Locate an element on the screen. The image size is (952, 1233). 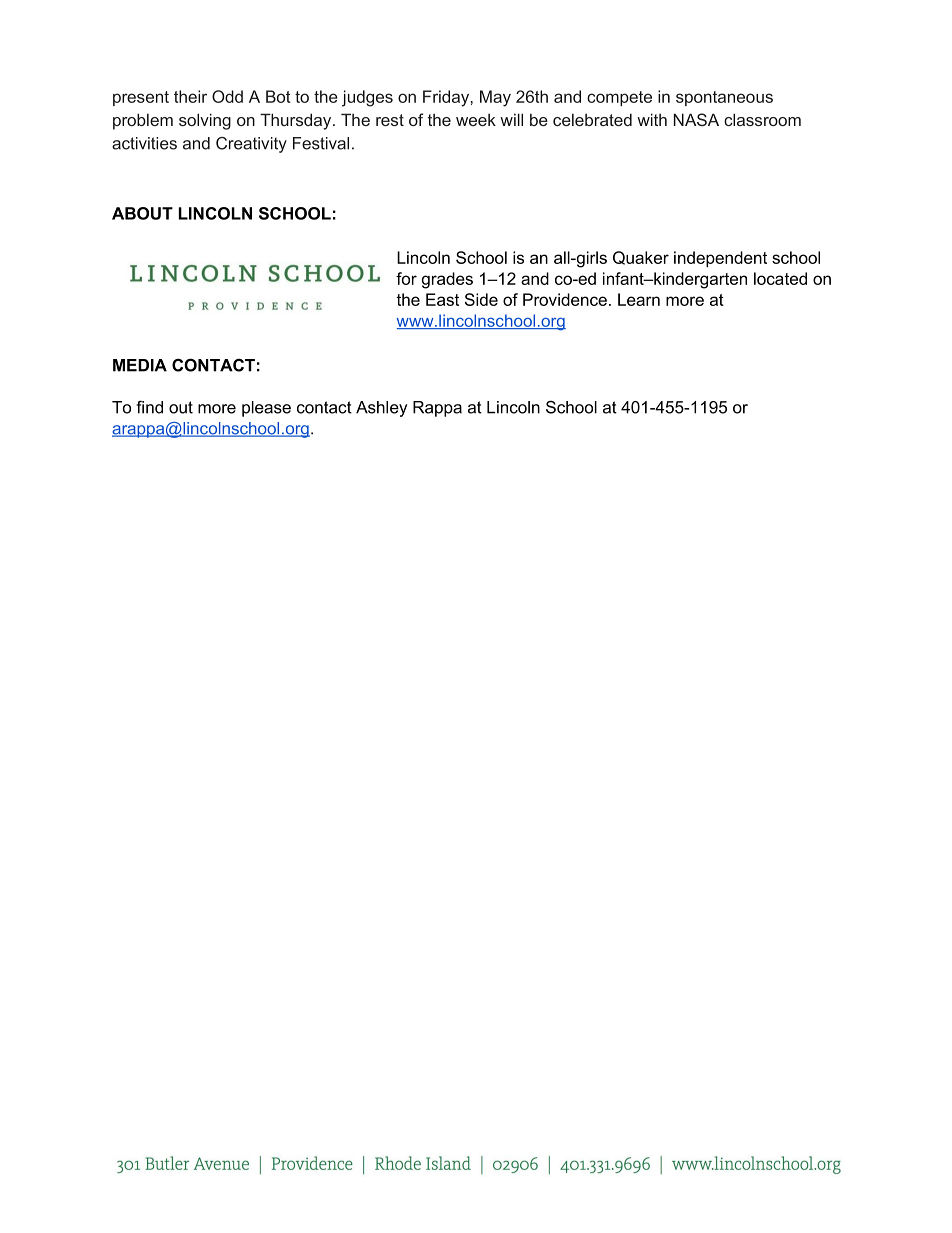
Creativity is located at coordinates (251, 145).
